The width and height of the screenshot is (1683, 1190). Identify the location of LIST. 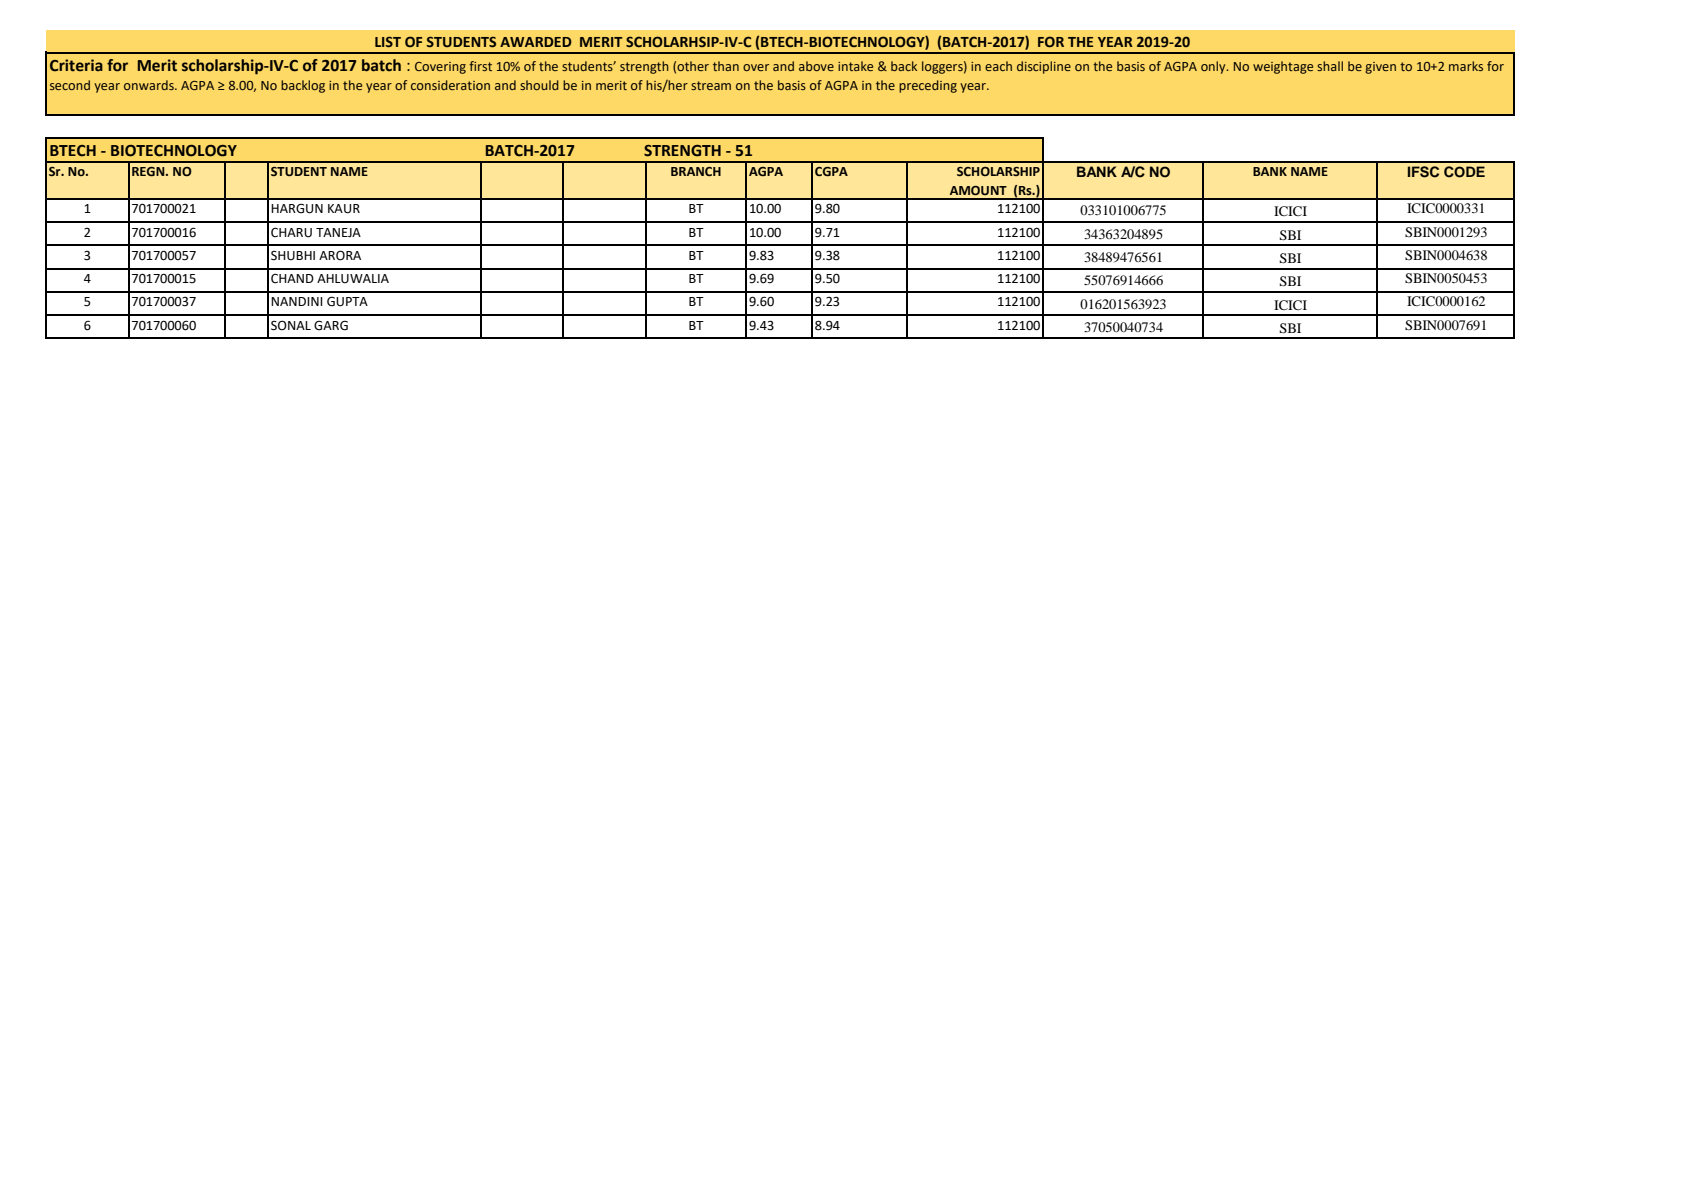
(388, 41).
